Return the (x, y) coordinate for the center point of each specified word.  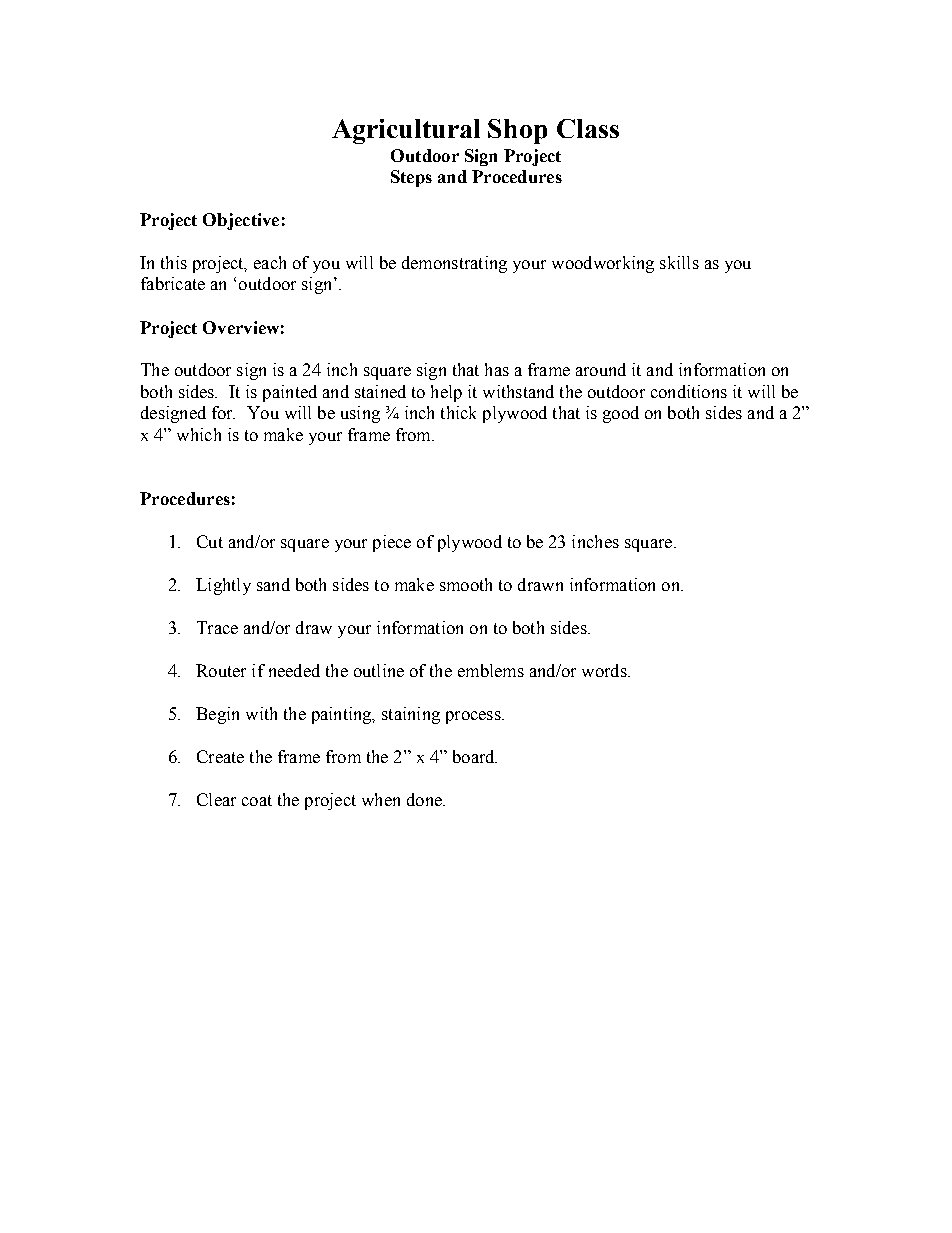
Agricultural (406, 131)
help (446, 393)
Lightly (223, 586)
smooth (466, 584)
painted (290, 393)
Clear (216, 799)
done (425, 799)
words (605, 670)
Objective (241, 221)
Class (588, 128)
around (601, 369)
